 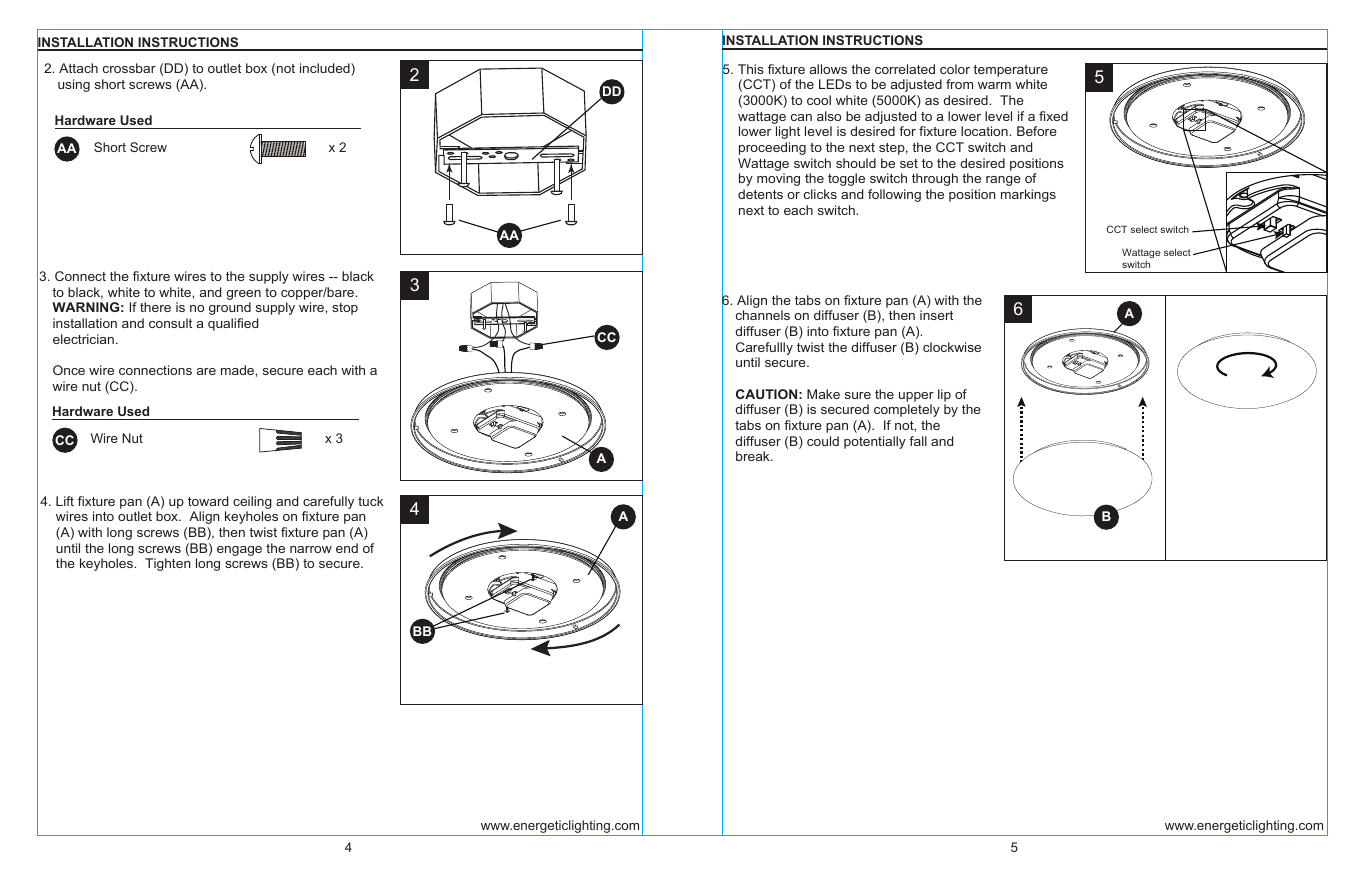 What do you see at coordinates (239, 551) in the screenshot?
I see `engage` at bounding box center [239, 551].
